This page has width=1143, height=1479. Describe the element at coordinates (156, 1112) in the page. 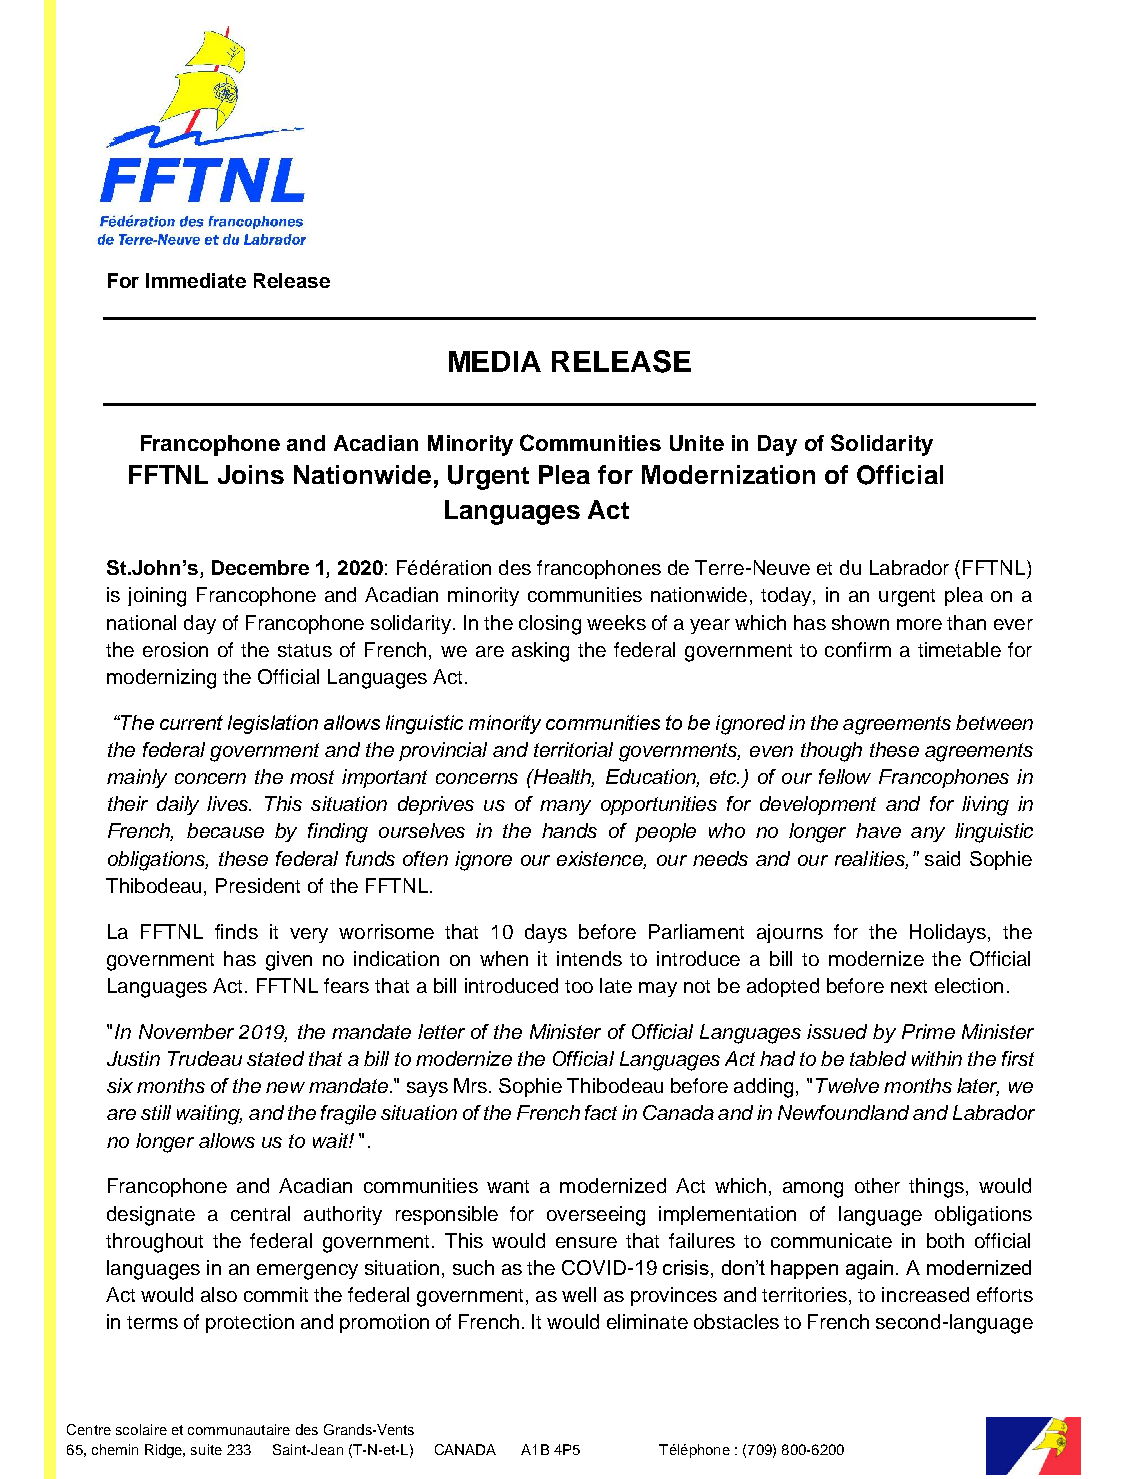

I see `still` at that location.
